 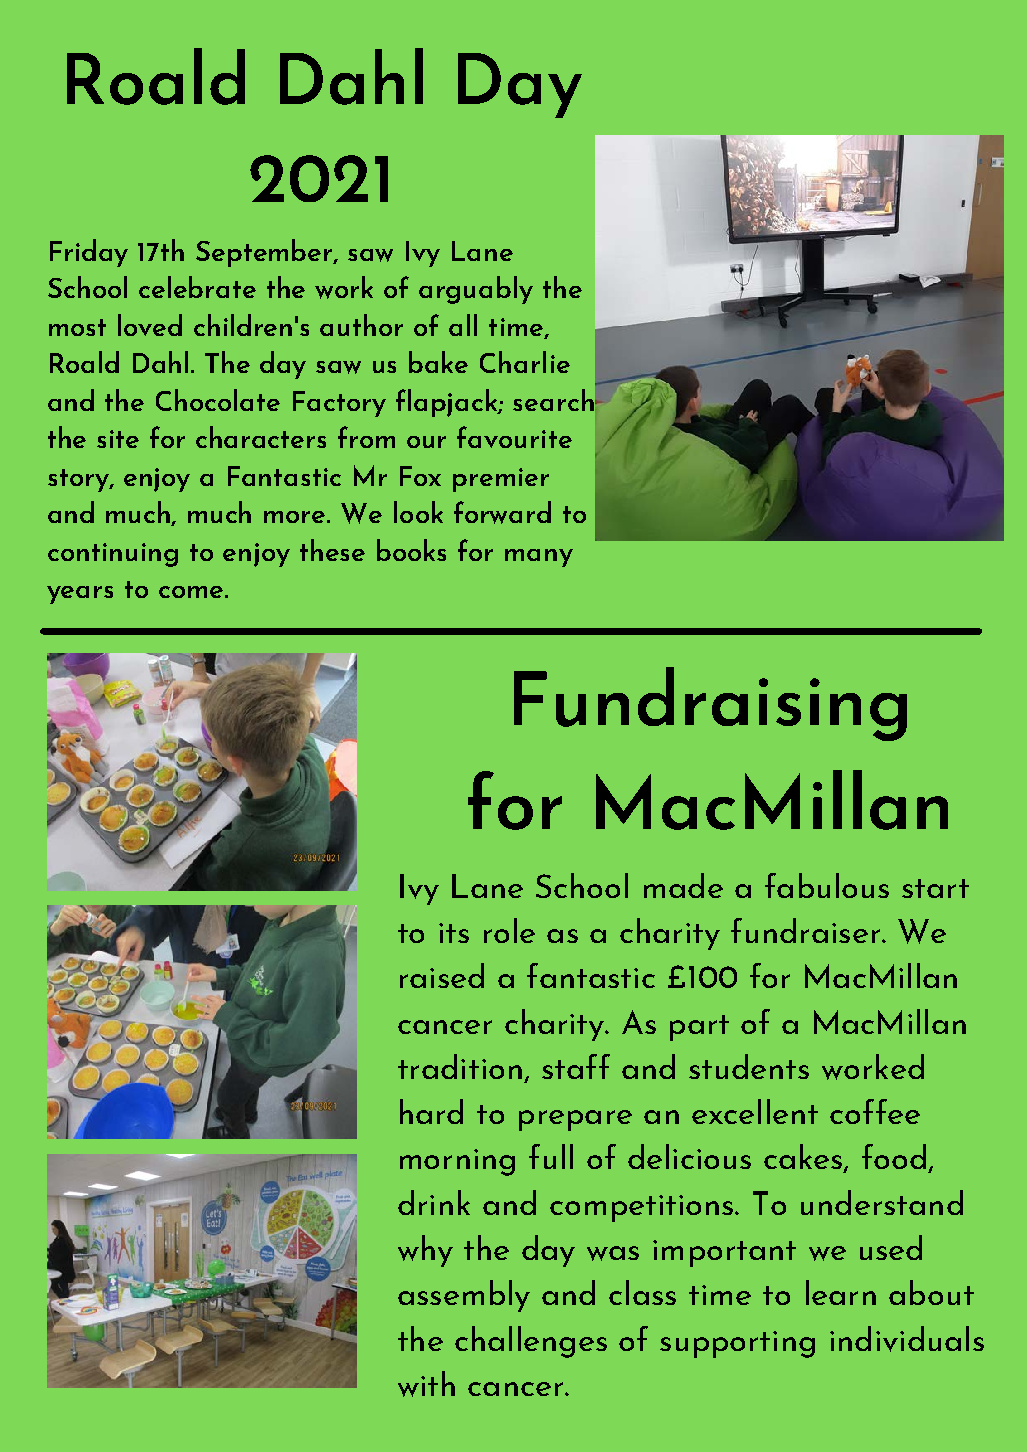 What do you see at coordinates (525, 362) in the screenshot?
I see `Charlie` at bounding box center [525, 362].
